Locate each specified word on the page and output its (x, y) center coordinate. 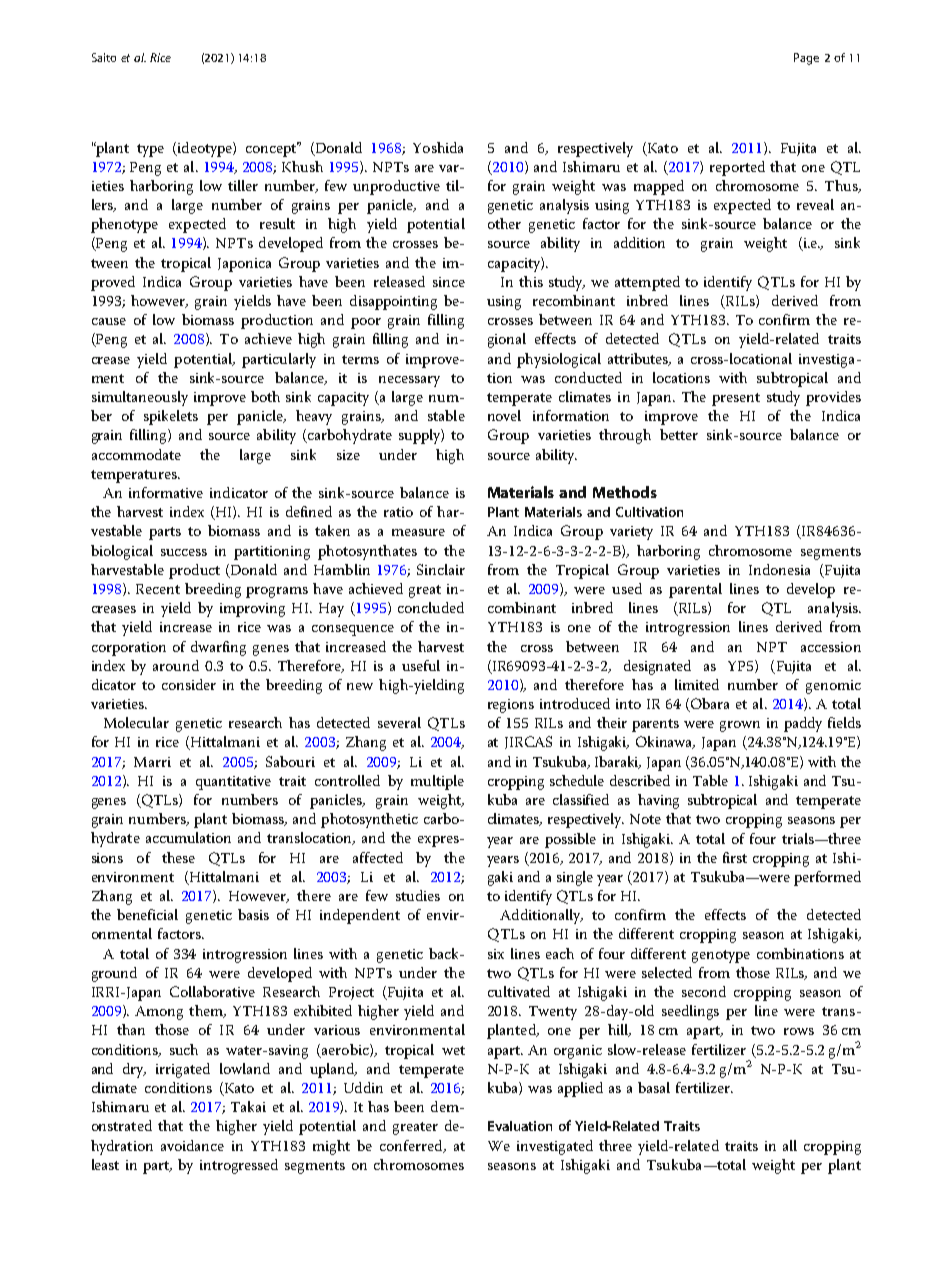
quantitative (233, 783)
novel (504, 415)
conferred (412, 1146)
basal (654, 1087)
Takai (248, 1106)
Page (806, 59)
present (736, 399)
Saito (104, 57)
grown (740, 726)
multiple (437, 782)
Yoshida (438, 147)
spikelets (171, 417)
